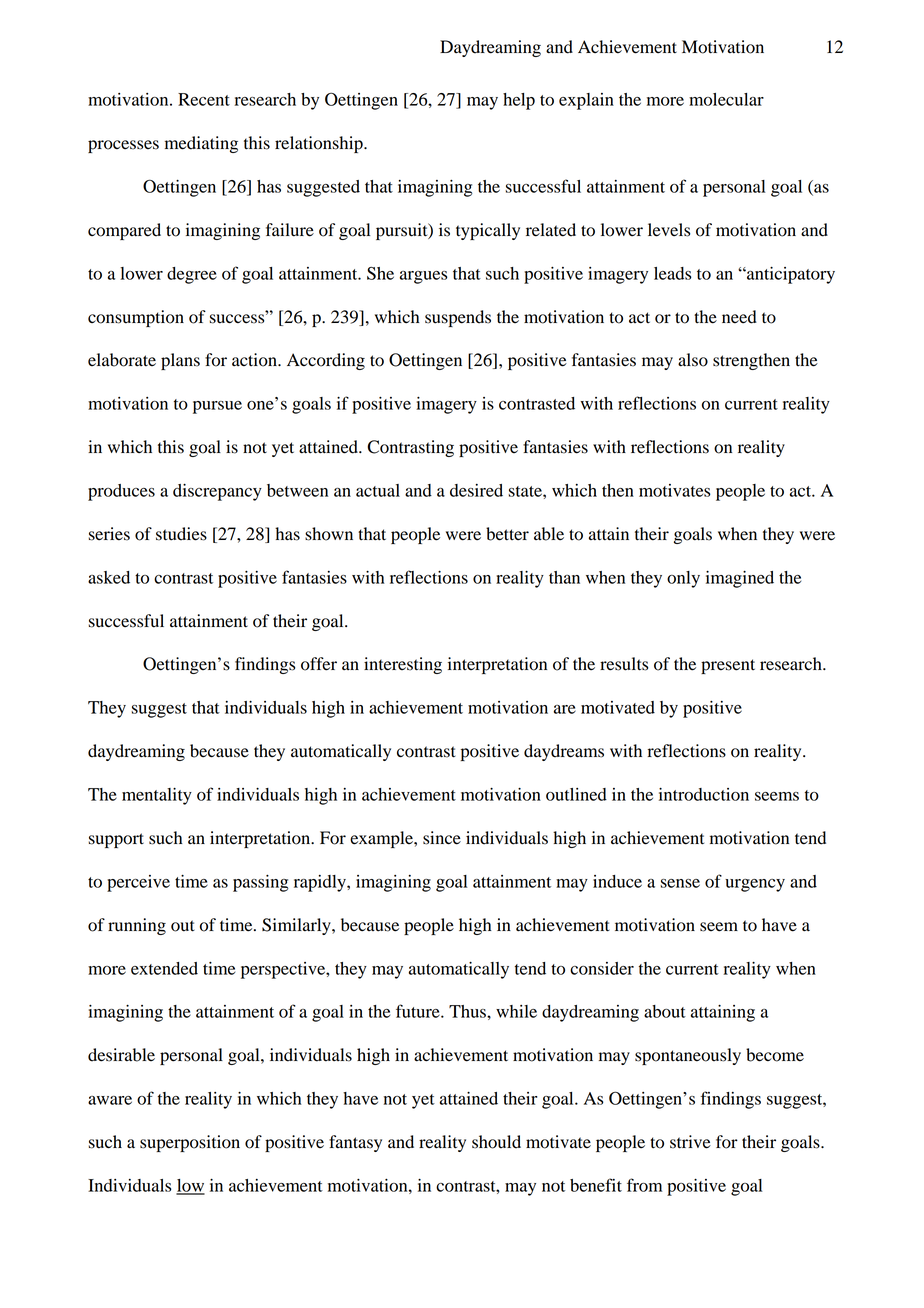  What do you see at coordinates (201, 144) in the document?
I see `mediating` at bounding box center [201, 144].
